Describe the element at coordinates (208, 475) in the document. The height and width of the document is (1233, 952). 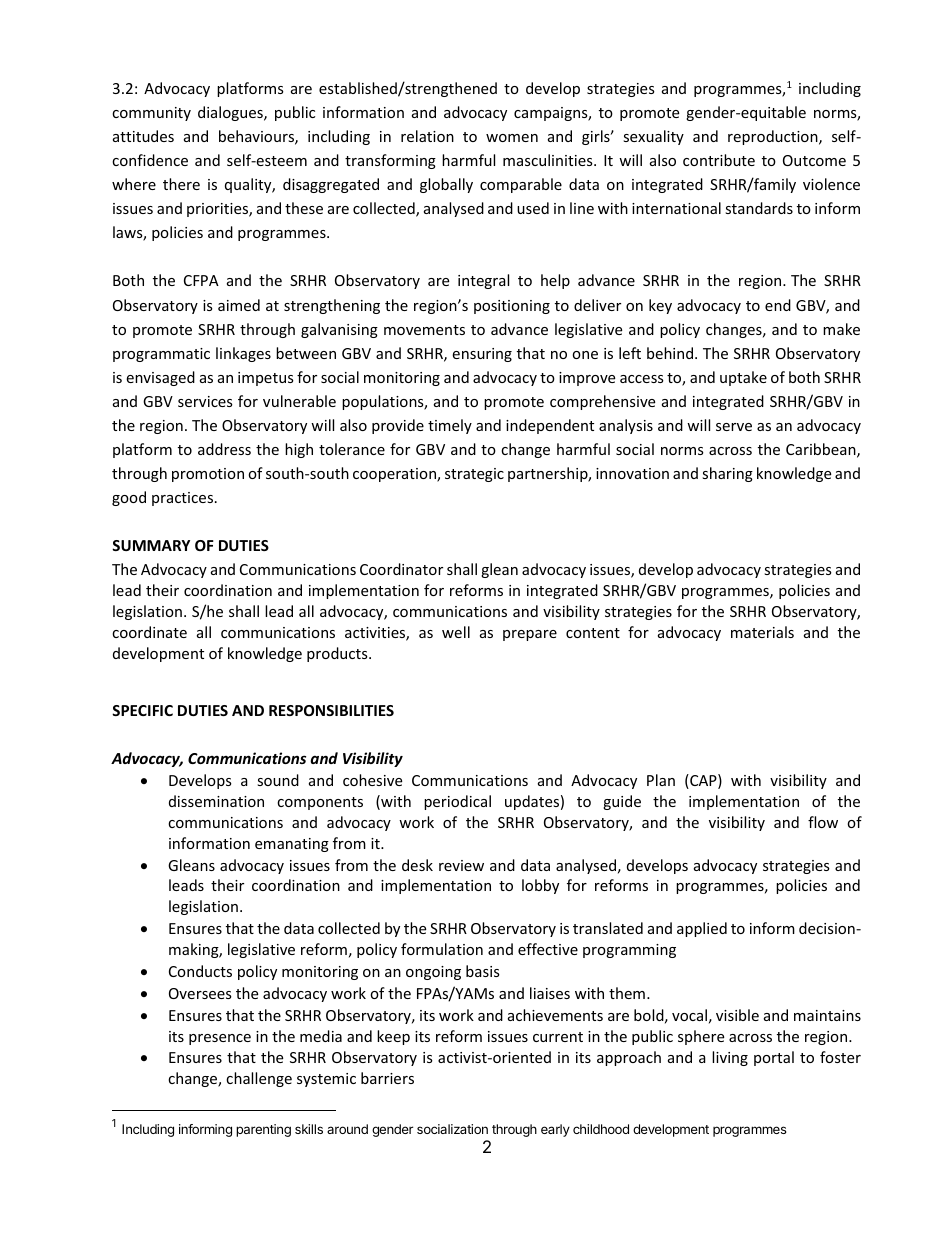
I see `promotion` at that location.
